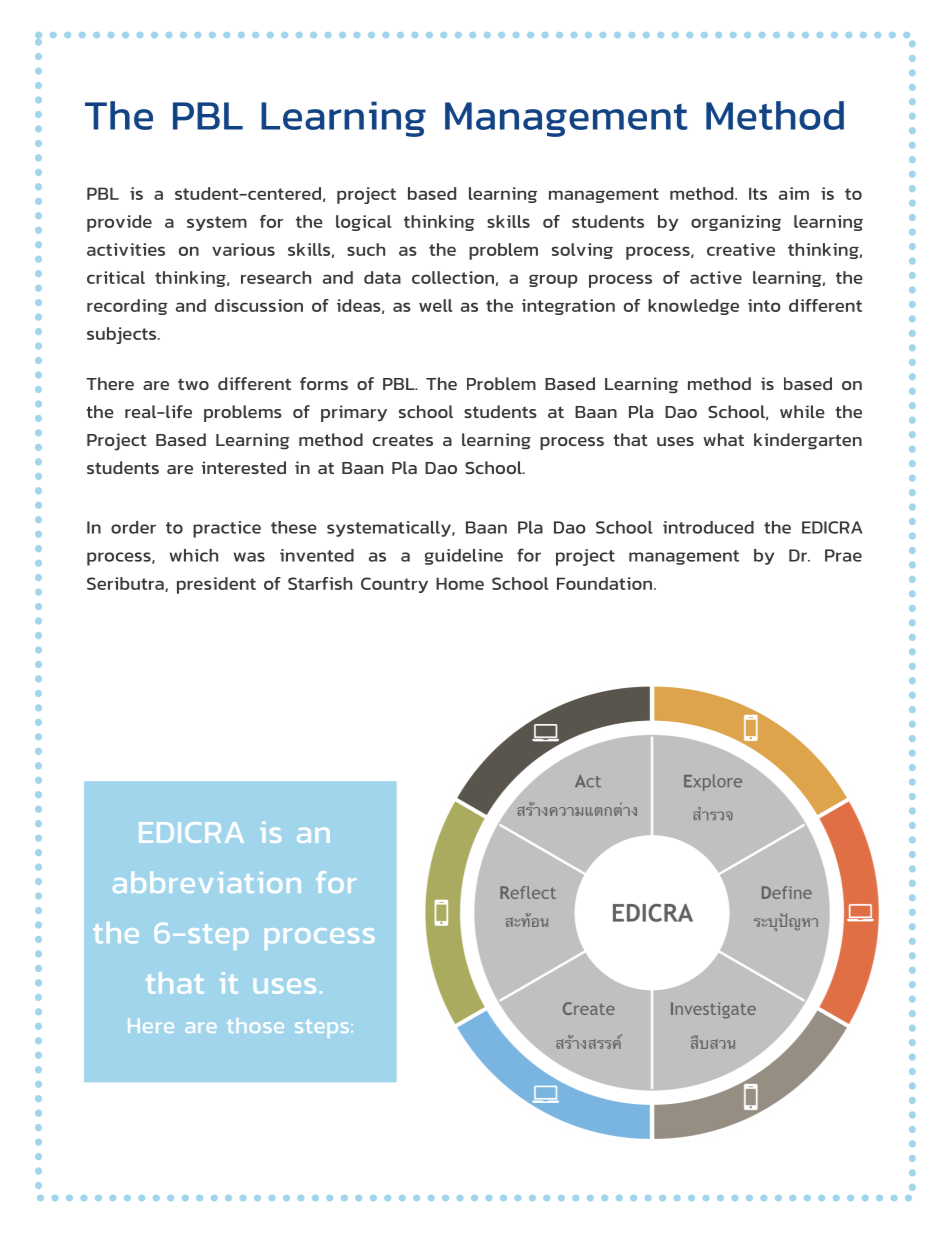 This screenshot has height=1233, width=952. I want to click on those, so click(255, 1025).
